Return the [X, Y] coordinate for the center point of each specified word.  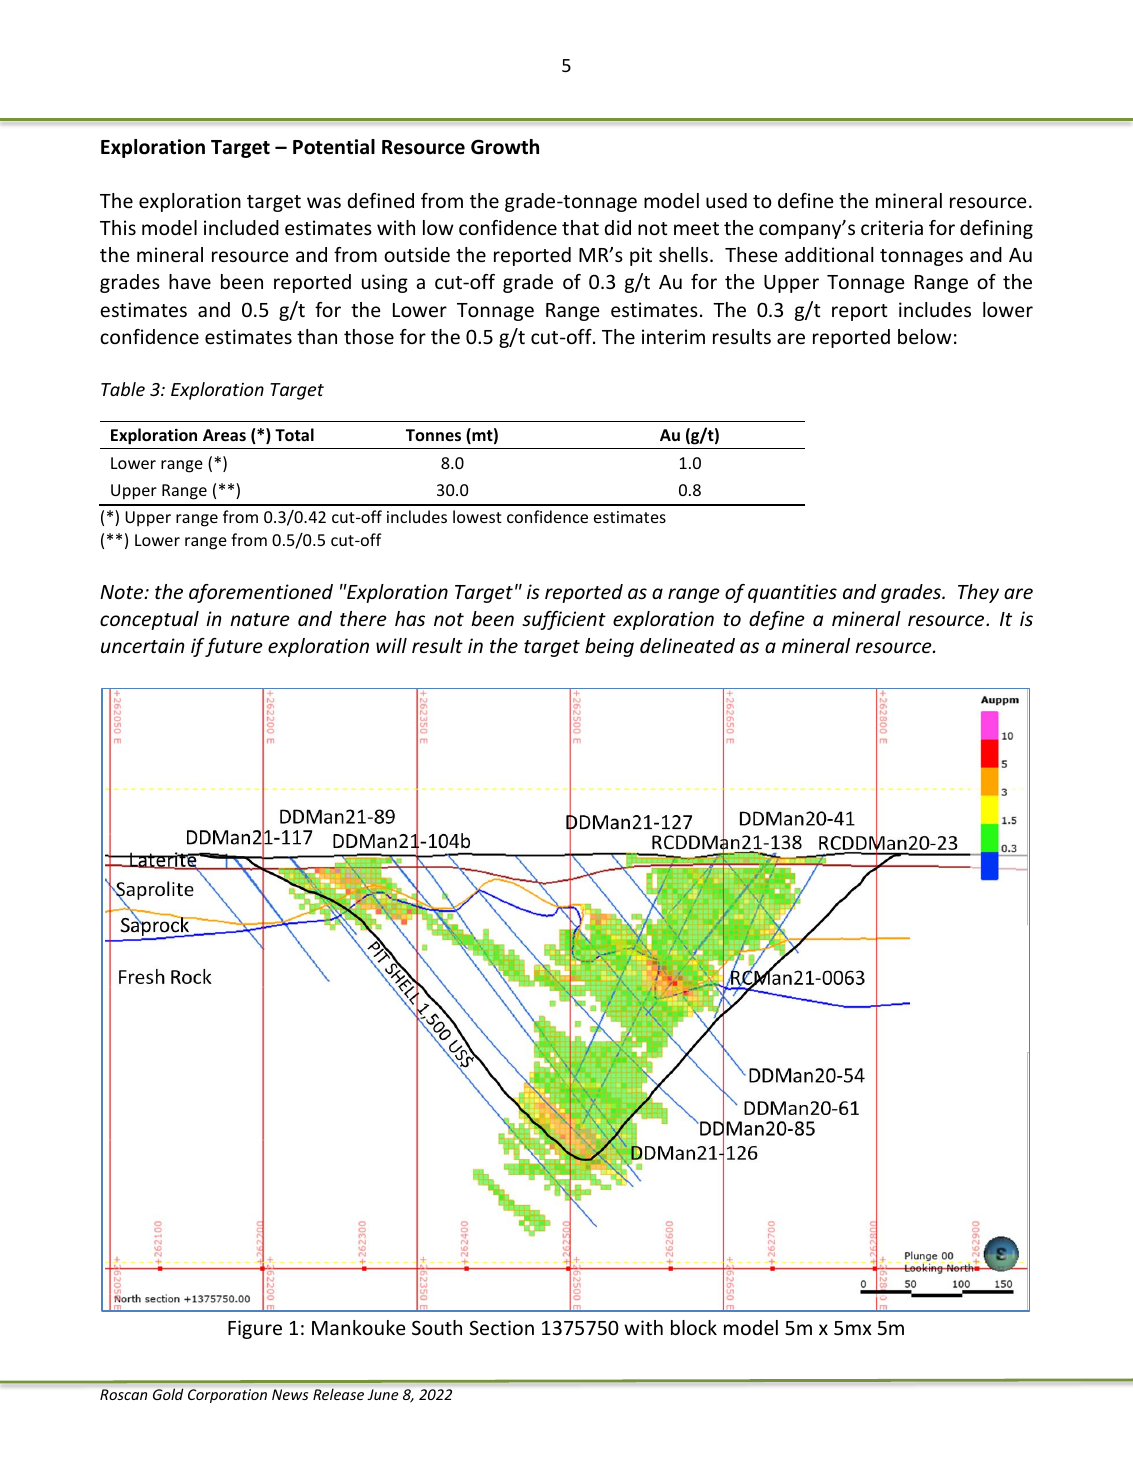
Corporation [227, 1396]
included [241, 227]
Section [502, 1327]
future [234, 647]
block [694, 1327]
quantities [792, 593]
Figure [255, 1329]
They [978, 593]
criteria [892, 227]
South [437, 1327]
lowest [477, 516]
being [609, 647]
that [580, 227]
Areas [224, 435]
